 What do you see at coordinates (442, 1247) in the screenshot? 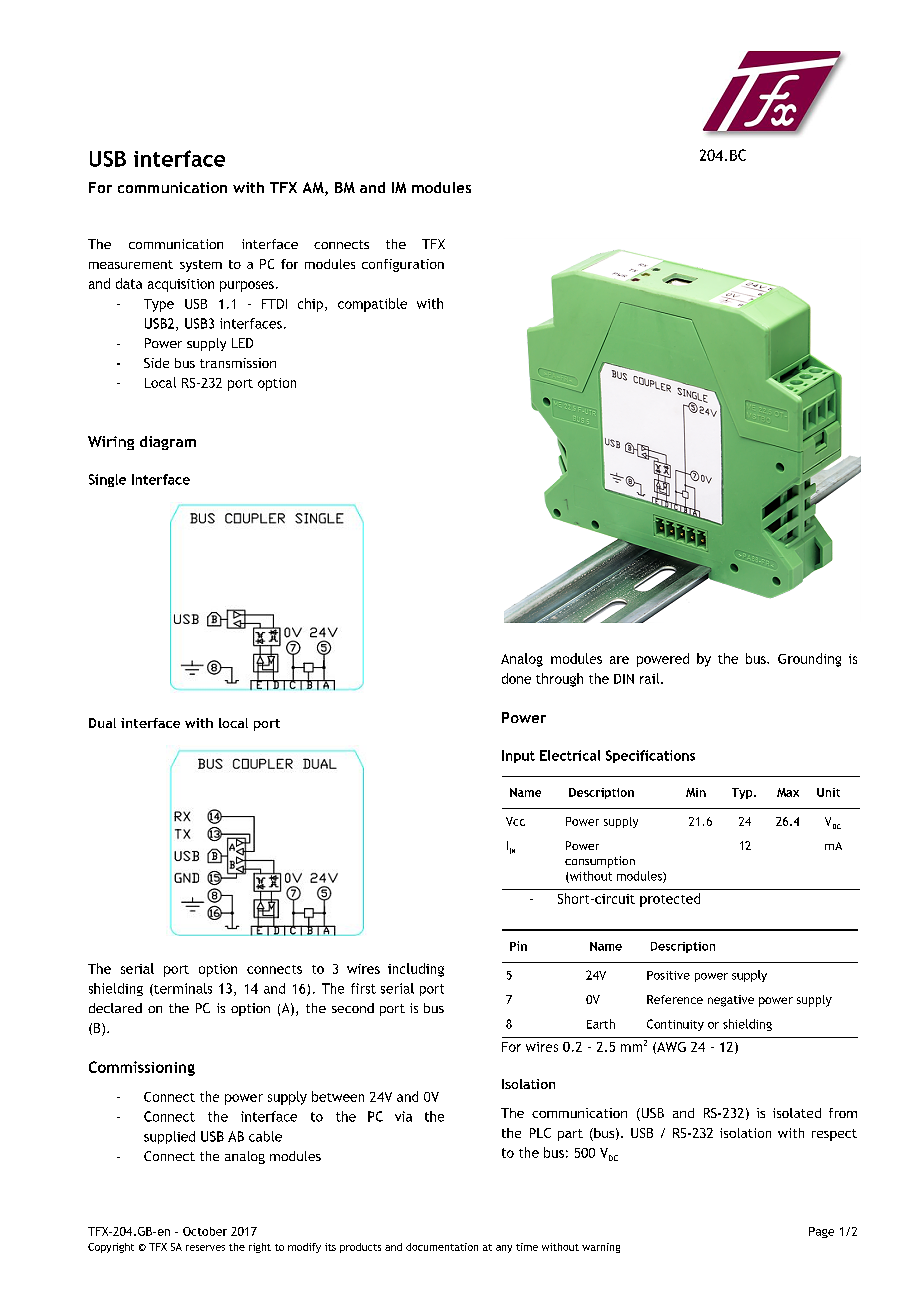
I see `documentation` at bounding box center [442, 1247].
